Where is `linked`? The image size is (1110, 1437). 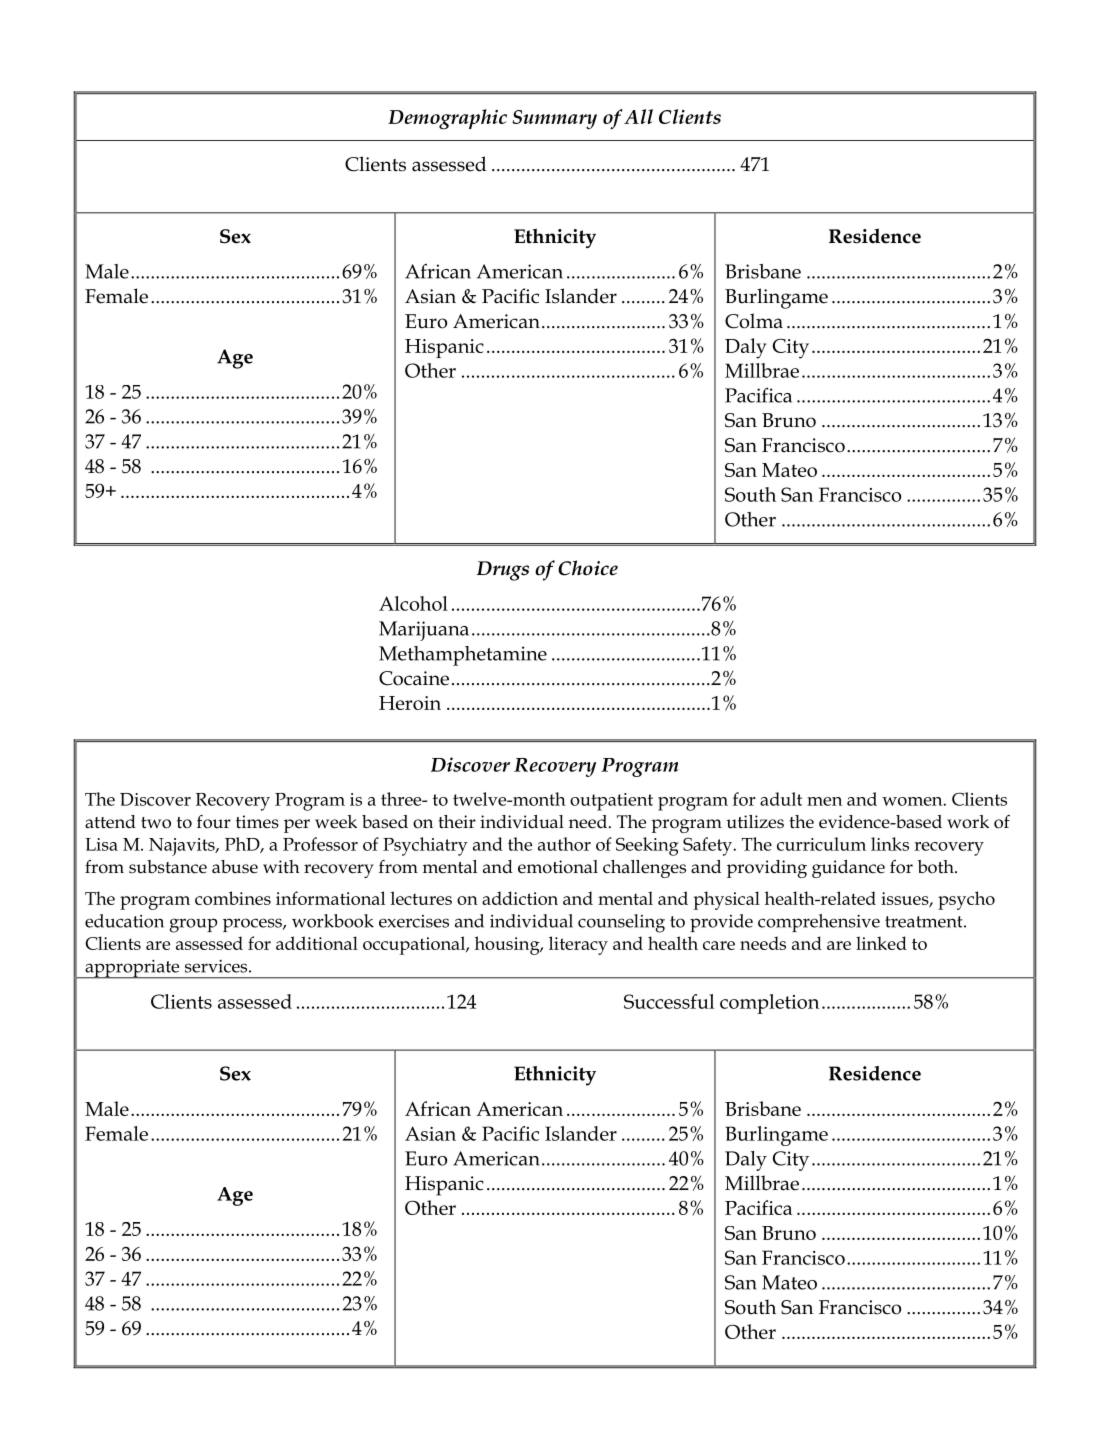 linked is located at coordinates (881, 943).
